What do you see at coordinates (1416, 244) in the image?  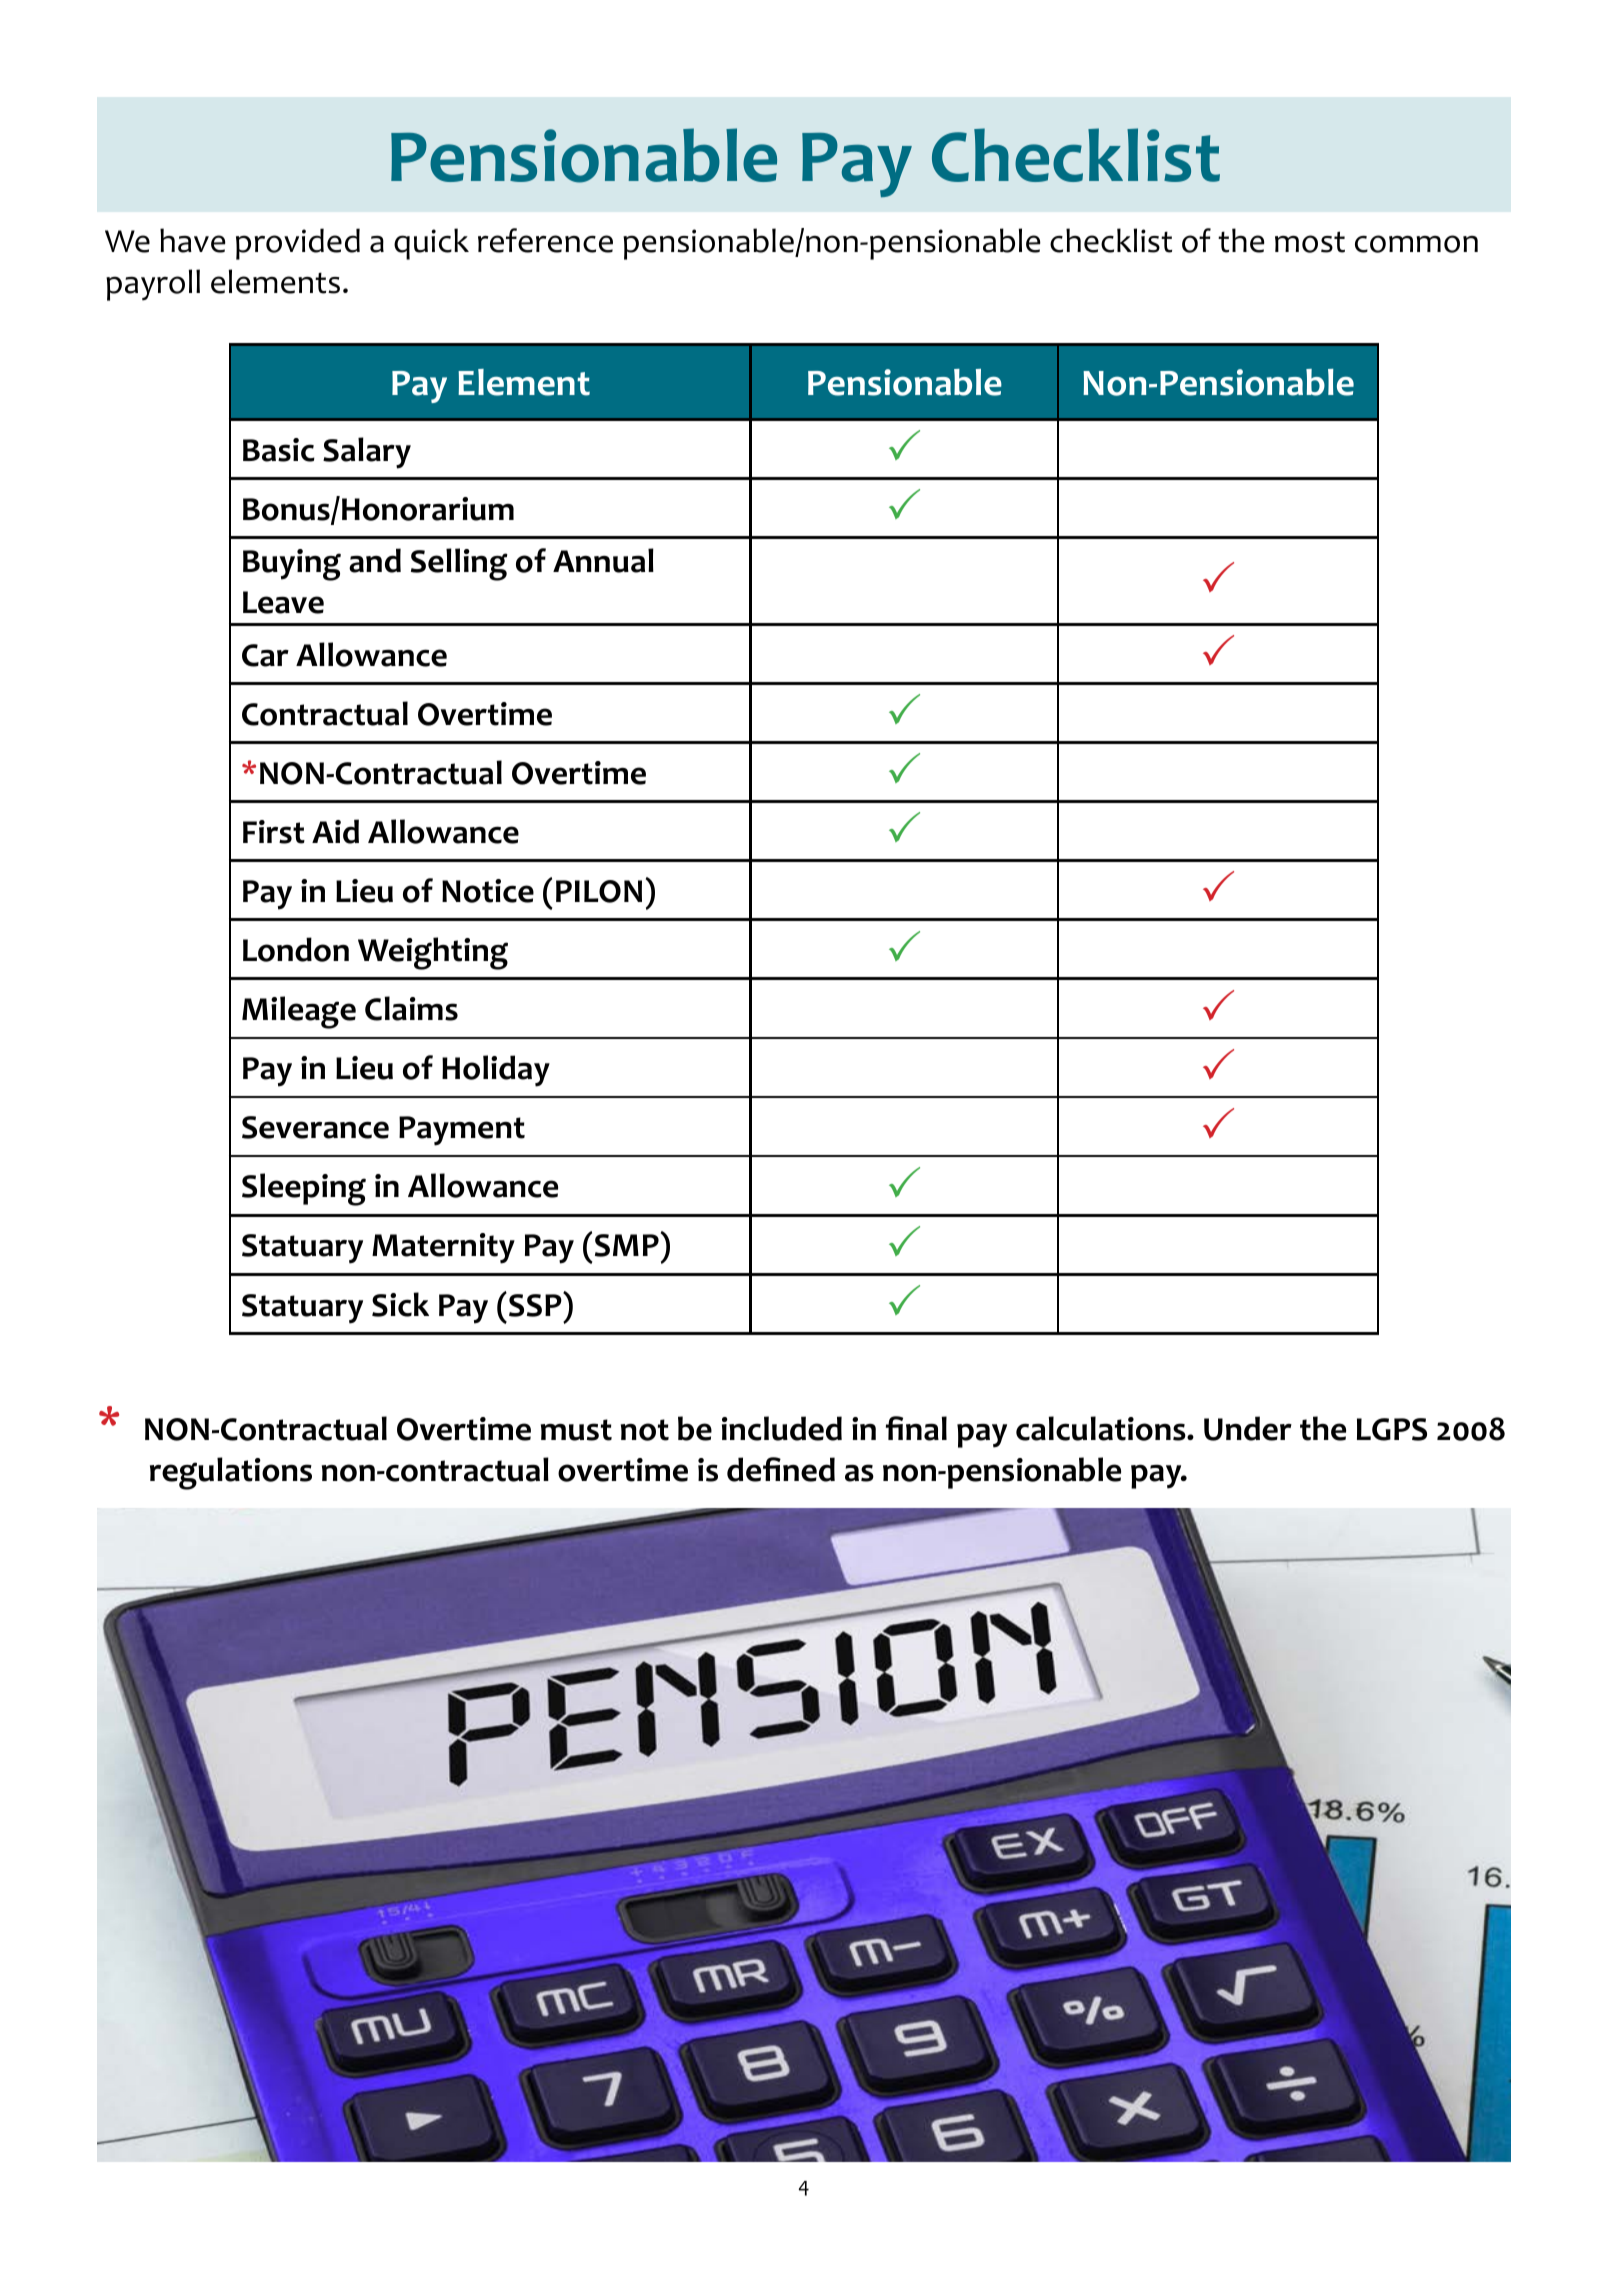 I see `common` at bounding box center [1416, 244].
